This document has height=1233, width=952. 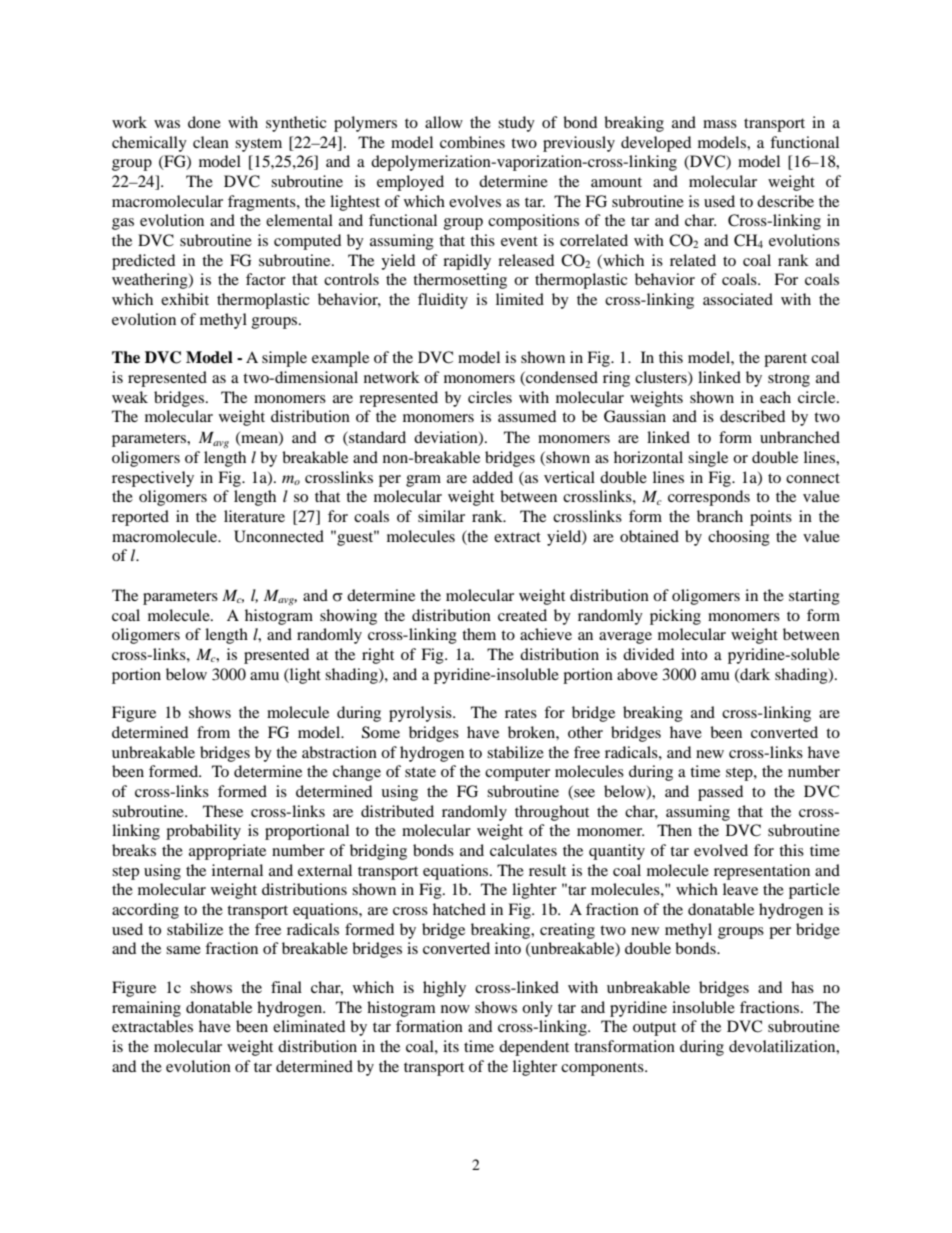 What do you see at coordinates (708, 459) in the document?
I see `single` at bounding box center [708, 459].
